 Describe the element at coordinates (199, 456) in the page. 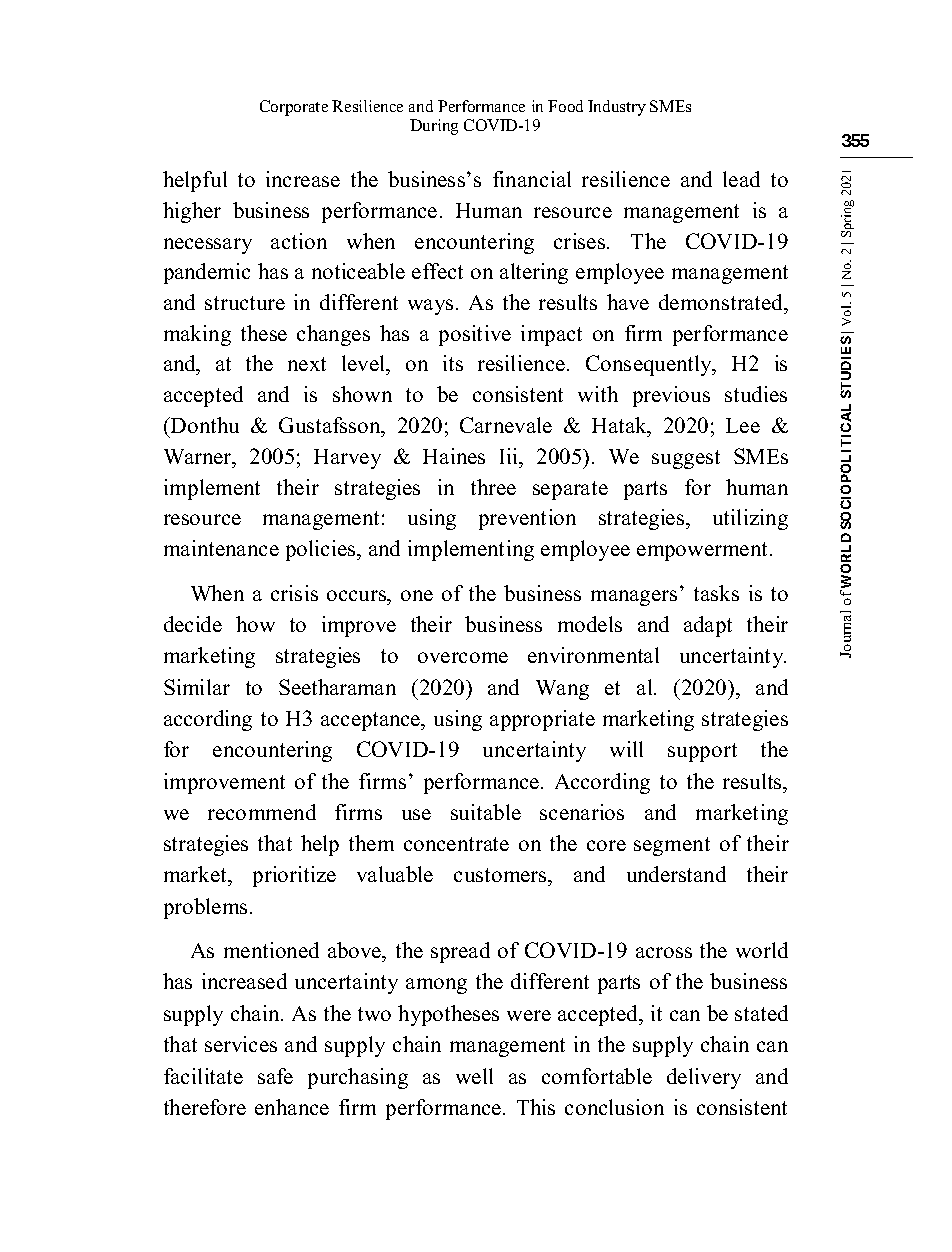

I see `Warner` at that location.
